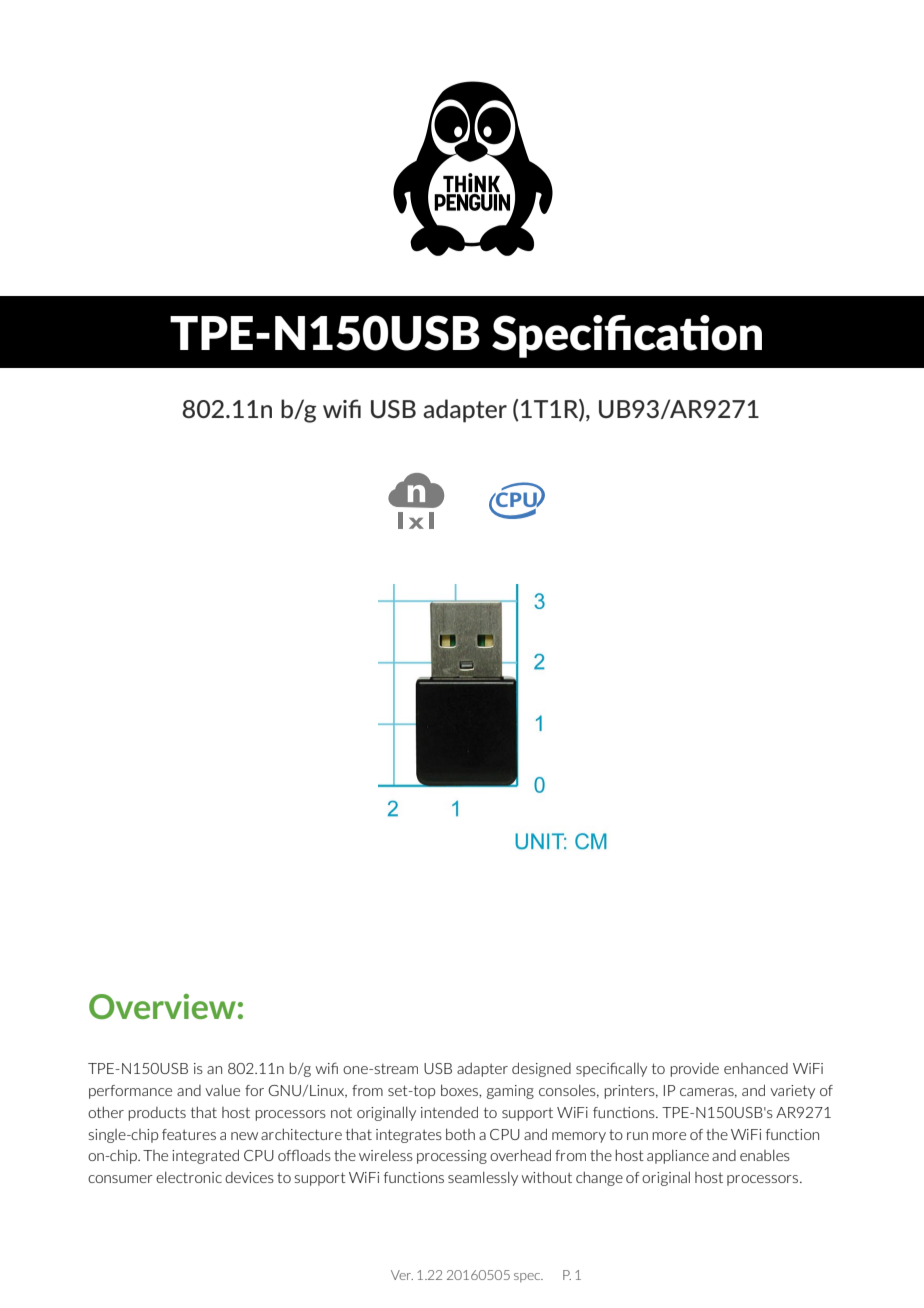 The height and width of the screenshot is (1308, 924). I want to click on electronic, so click(189, 1177).
